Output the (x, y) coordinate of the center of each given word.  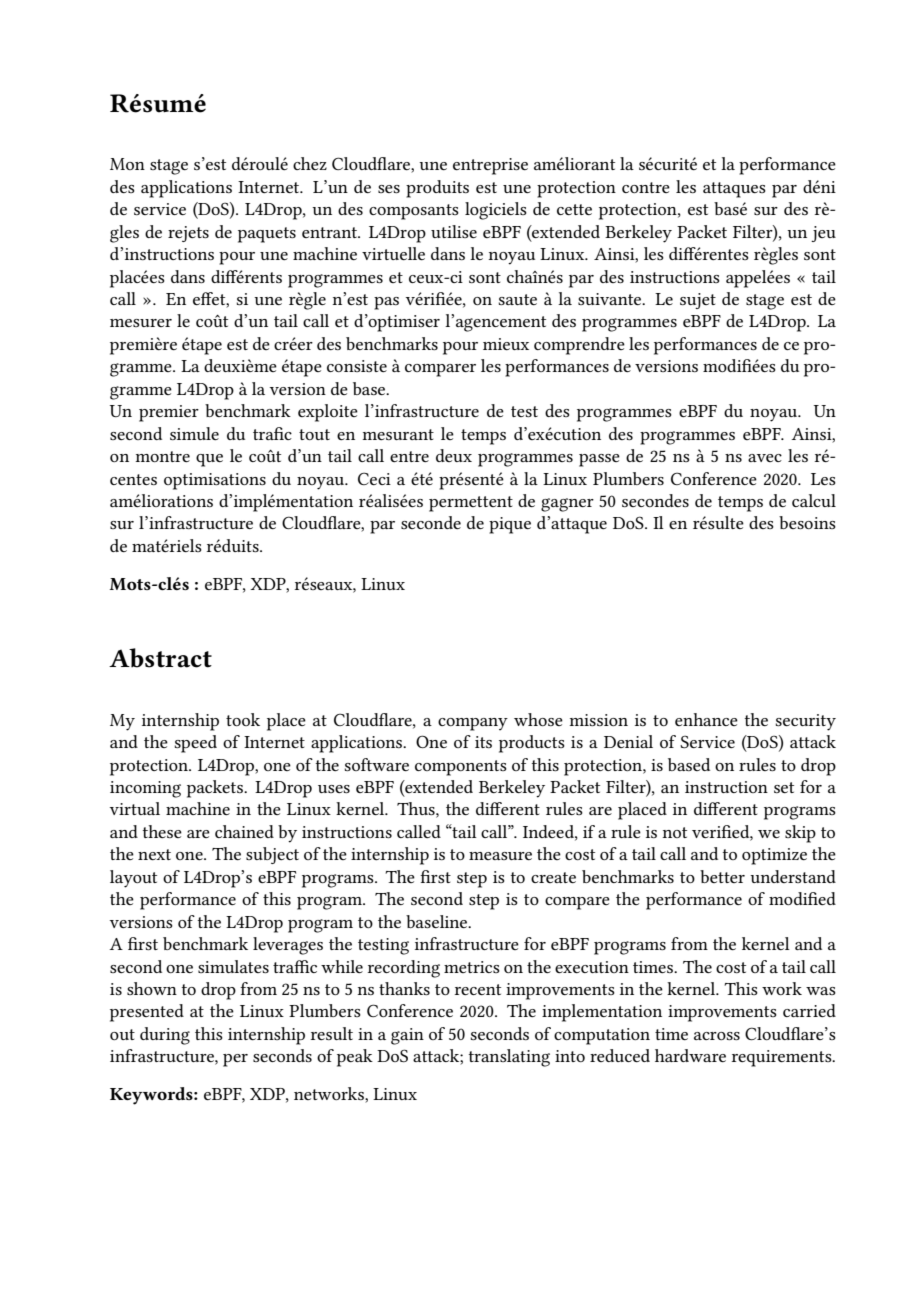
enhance (706, 719)
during (165, 1036)
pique (510, 525)
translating (509, 1058)
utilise (454, 231)
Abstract (160, 658)
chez (310, 163)
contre (646, 187)
